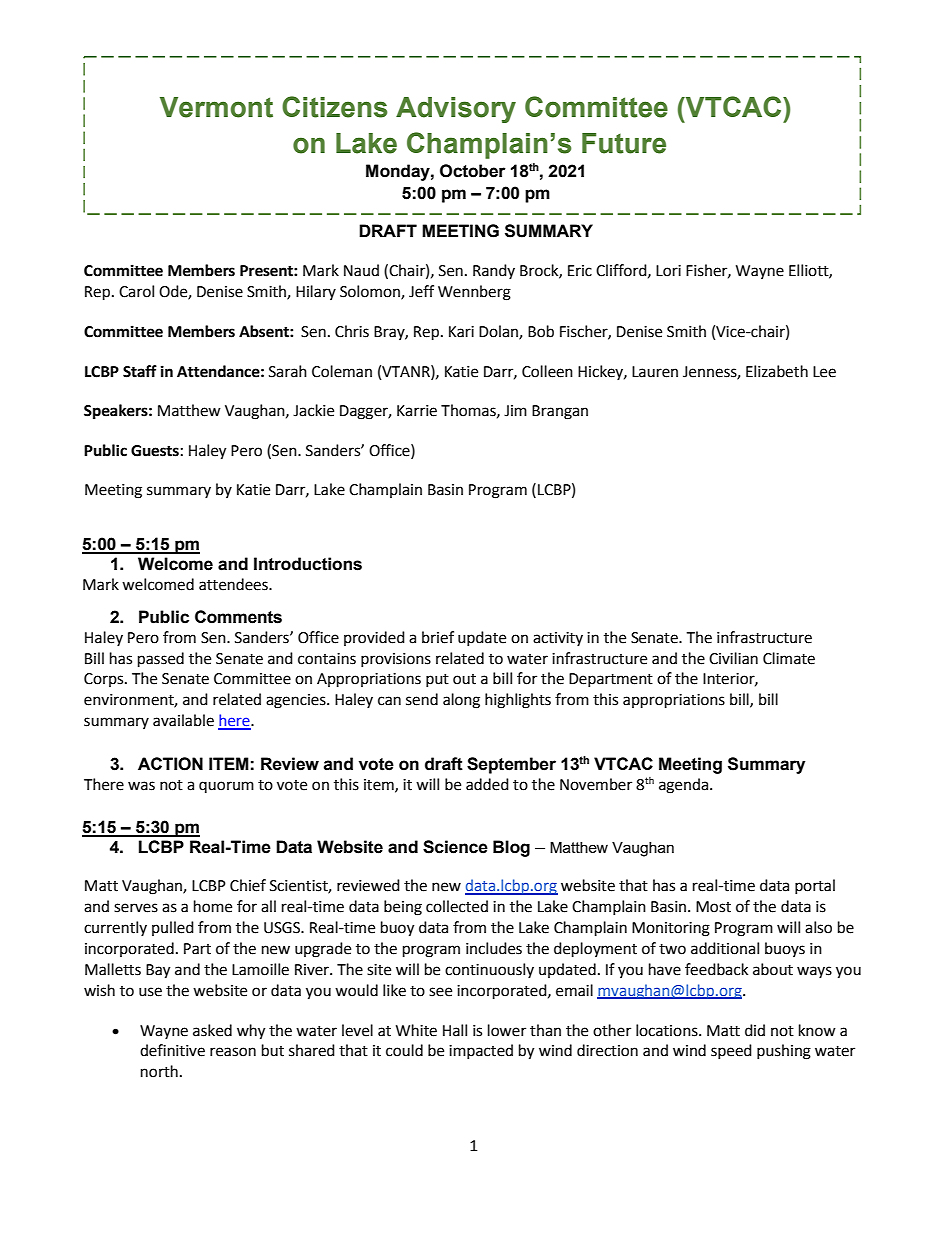 Image resolution: width=952 pixels, height=1233 pixels. What do you see at coordinates (140, 371) in the image?
I see `Staff` at bounding box center [140, 371].
